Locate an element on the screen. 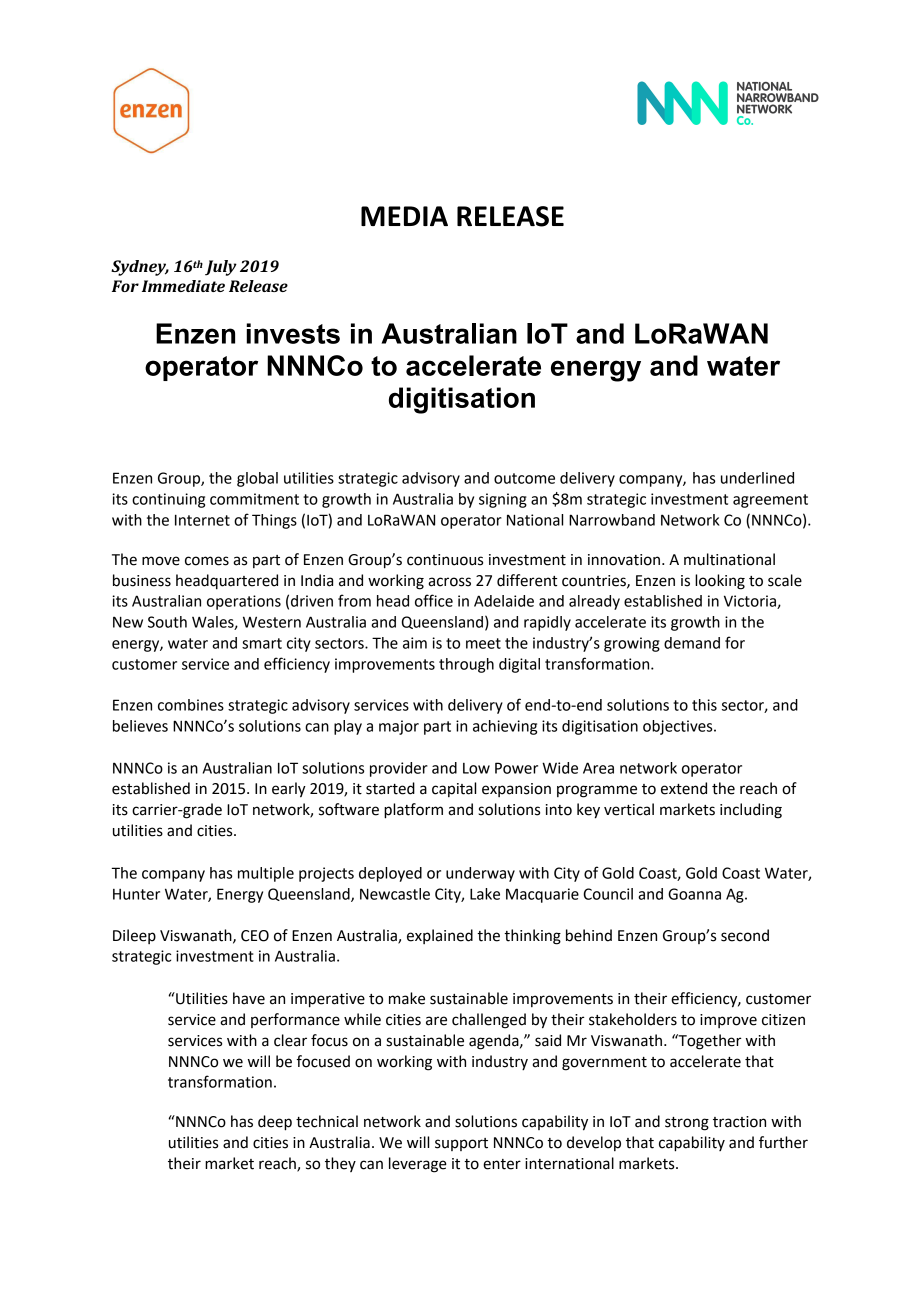 The width and height of the screenshot is (924, 1308). capital is located at coordinates (454, 789).
